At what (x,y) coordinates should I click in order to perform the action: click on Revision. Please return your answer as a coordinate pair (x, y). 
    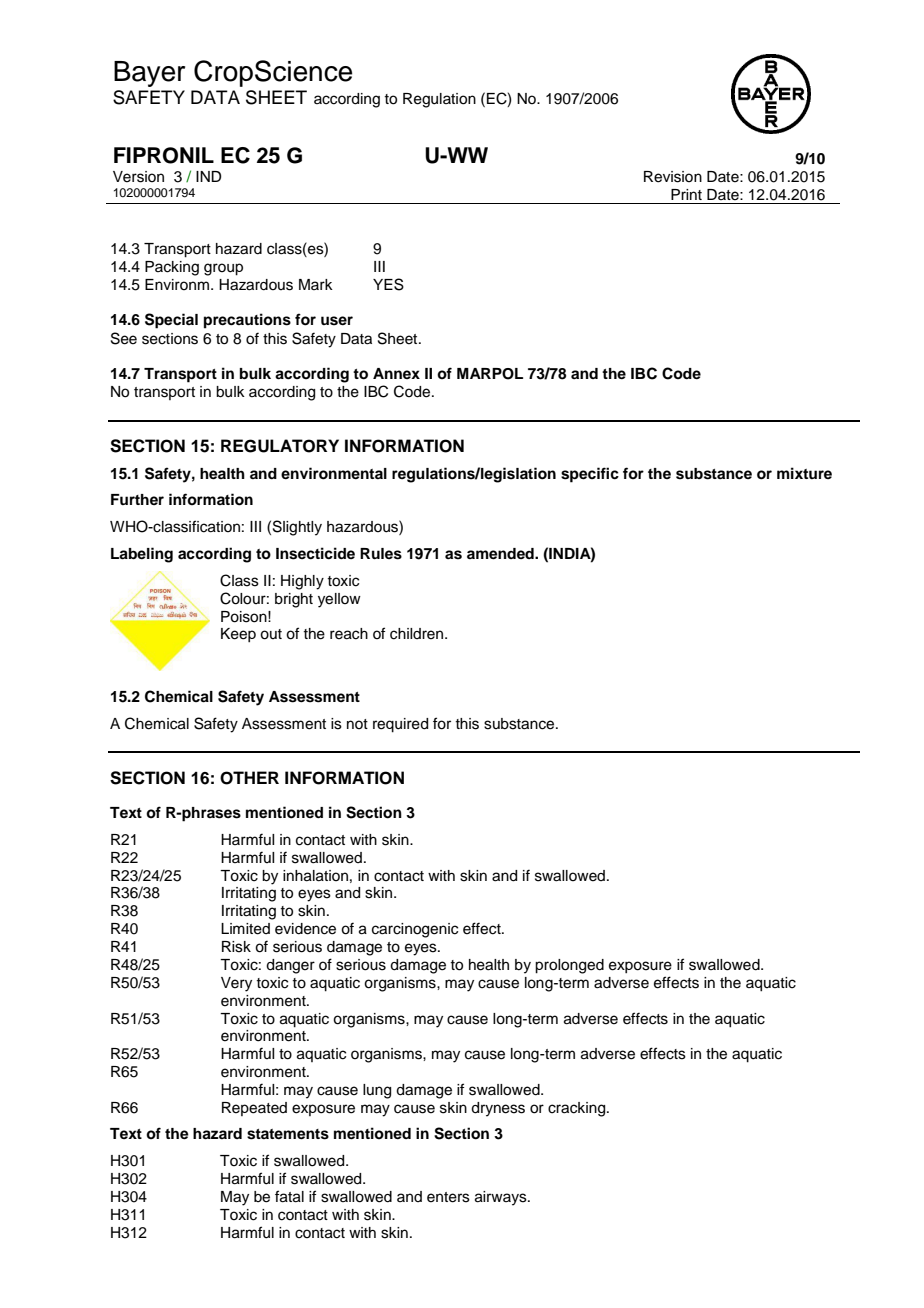
    Looking at the image, I should click on (673, 177).
